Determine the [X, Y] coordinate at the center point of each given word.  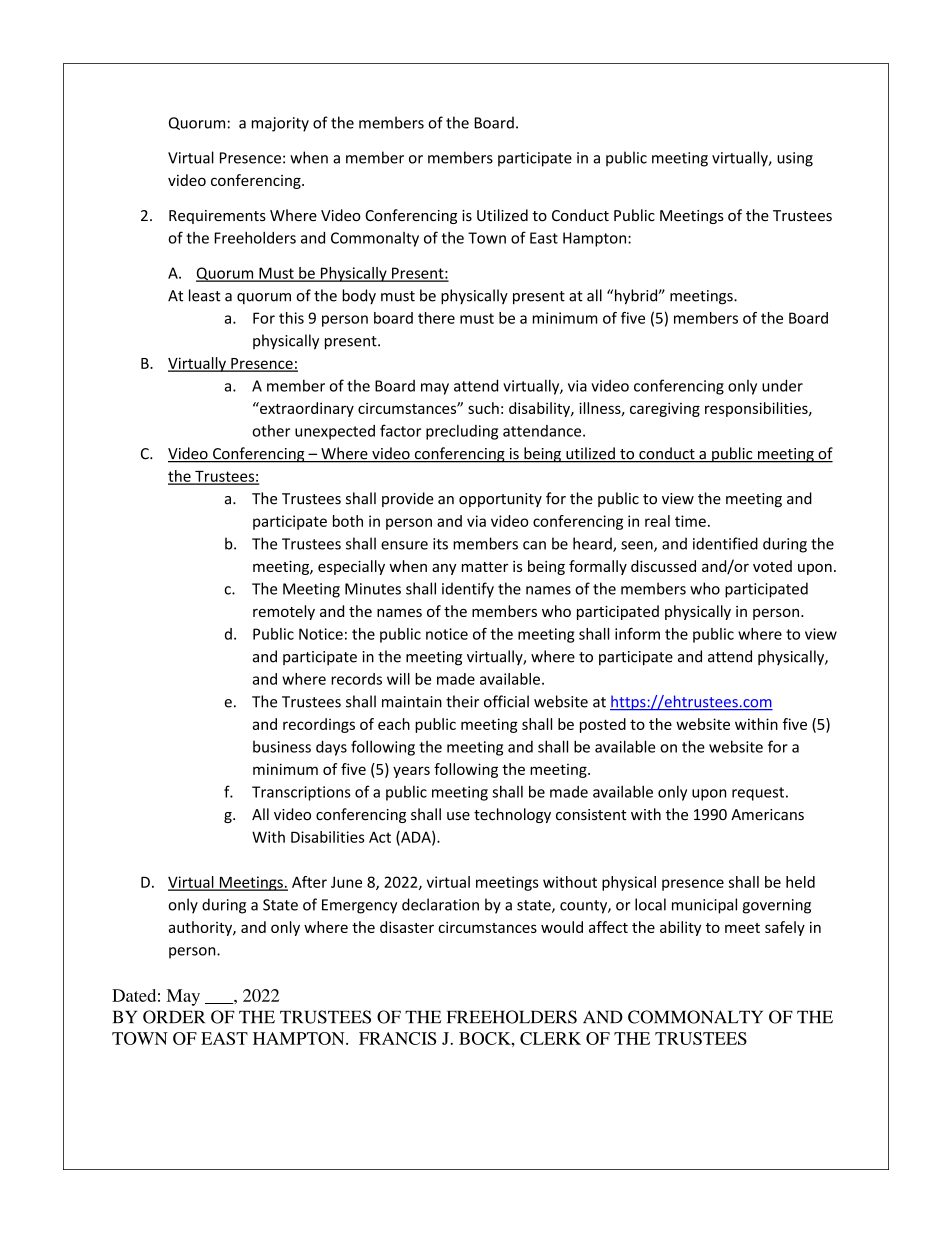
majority [280, 124]
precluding [462, 432]
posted [603, 725]
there [436, 318]
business [282, 747]
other [271, 431]
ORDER [174, 1017]
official [506, 701]
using [795, 159]
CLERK [550, 1038]
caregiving [665, 409]
